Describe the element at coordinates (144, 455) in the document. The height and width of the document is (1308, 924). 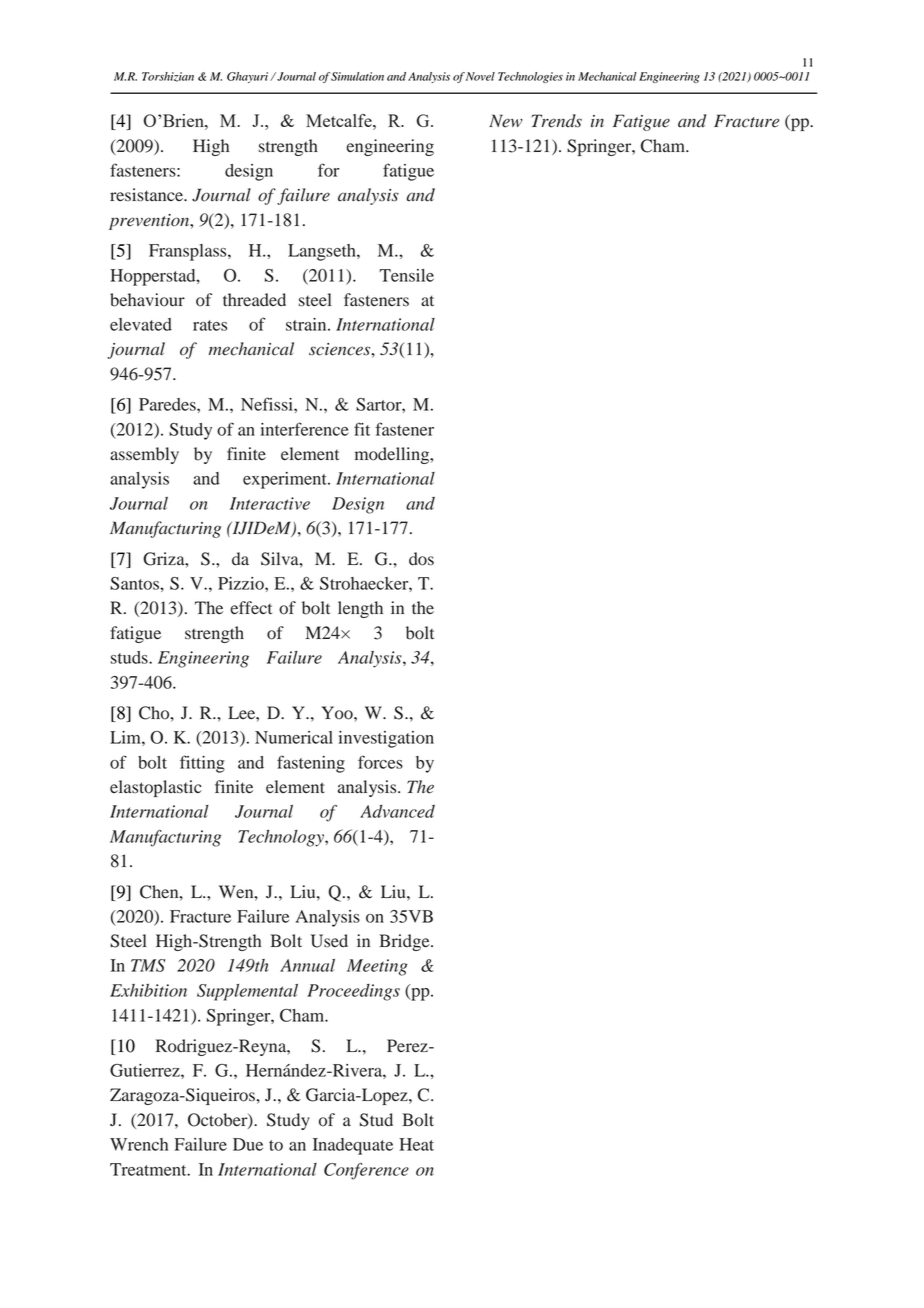
I see `assembly` at that location.
